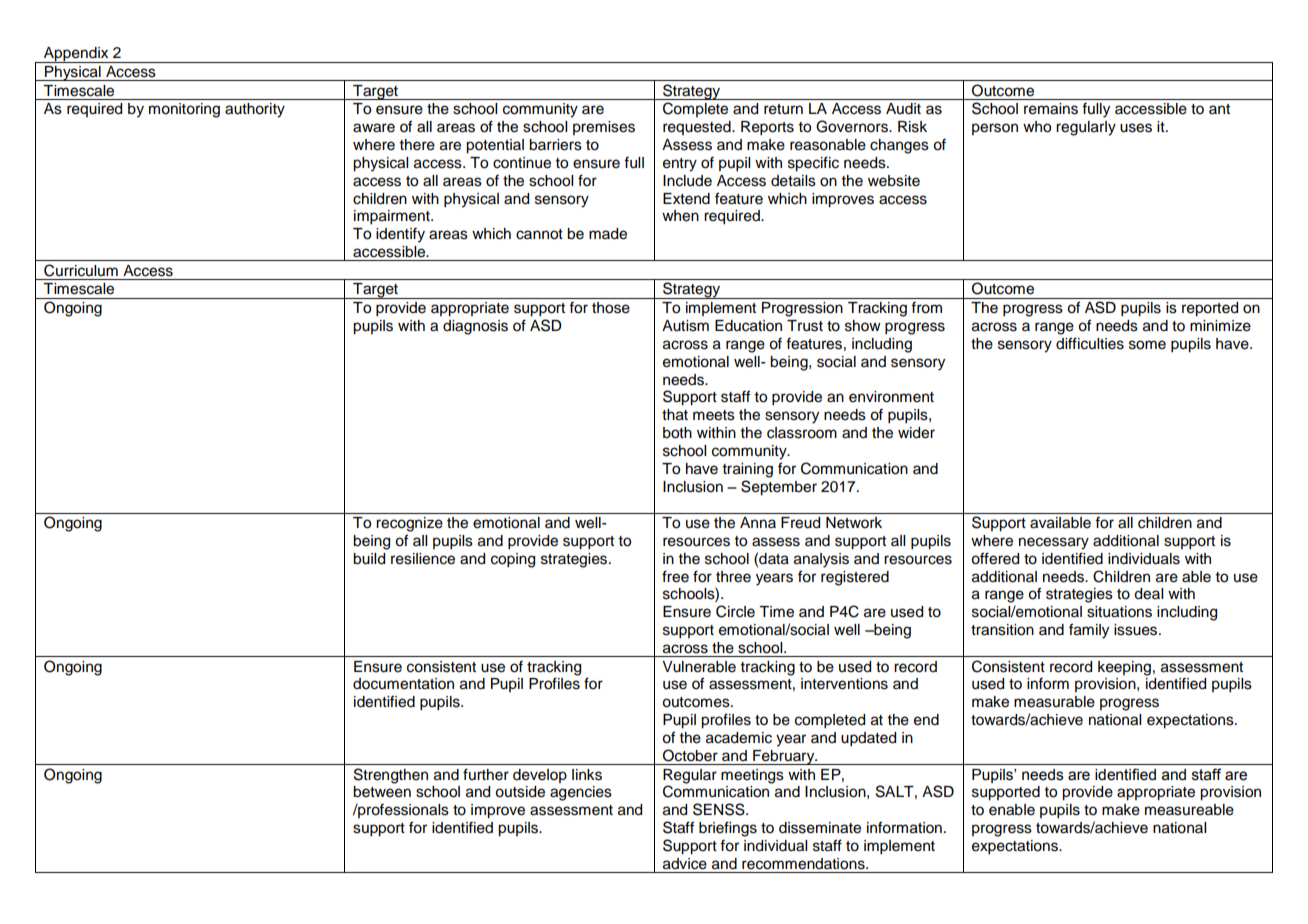  Describe the element at coordinates (820, 828) in the screenshot. I see `disseminate` at that location.
